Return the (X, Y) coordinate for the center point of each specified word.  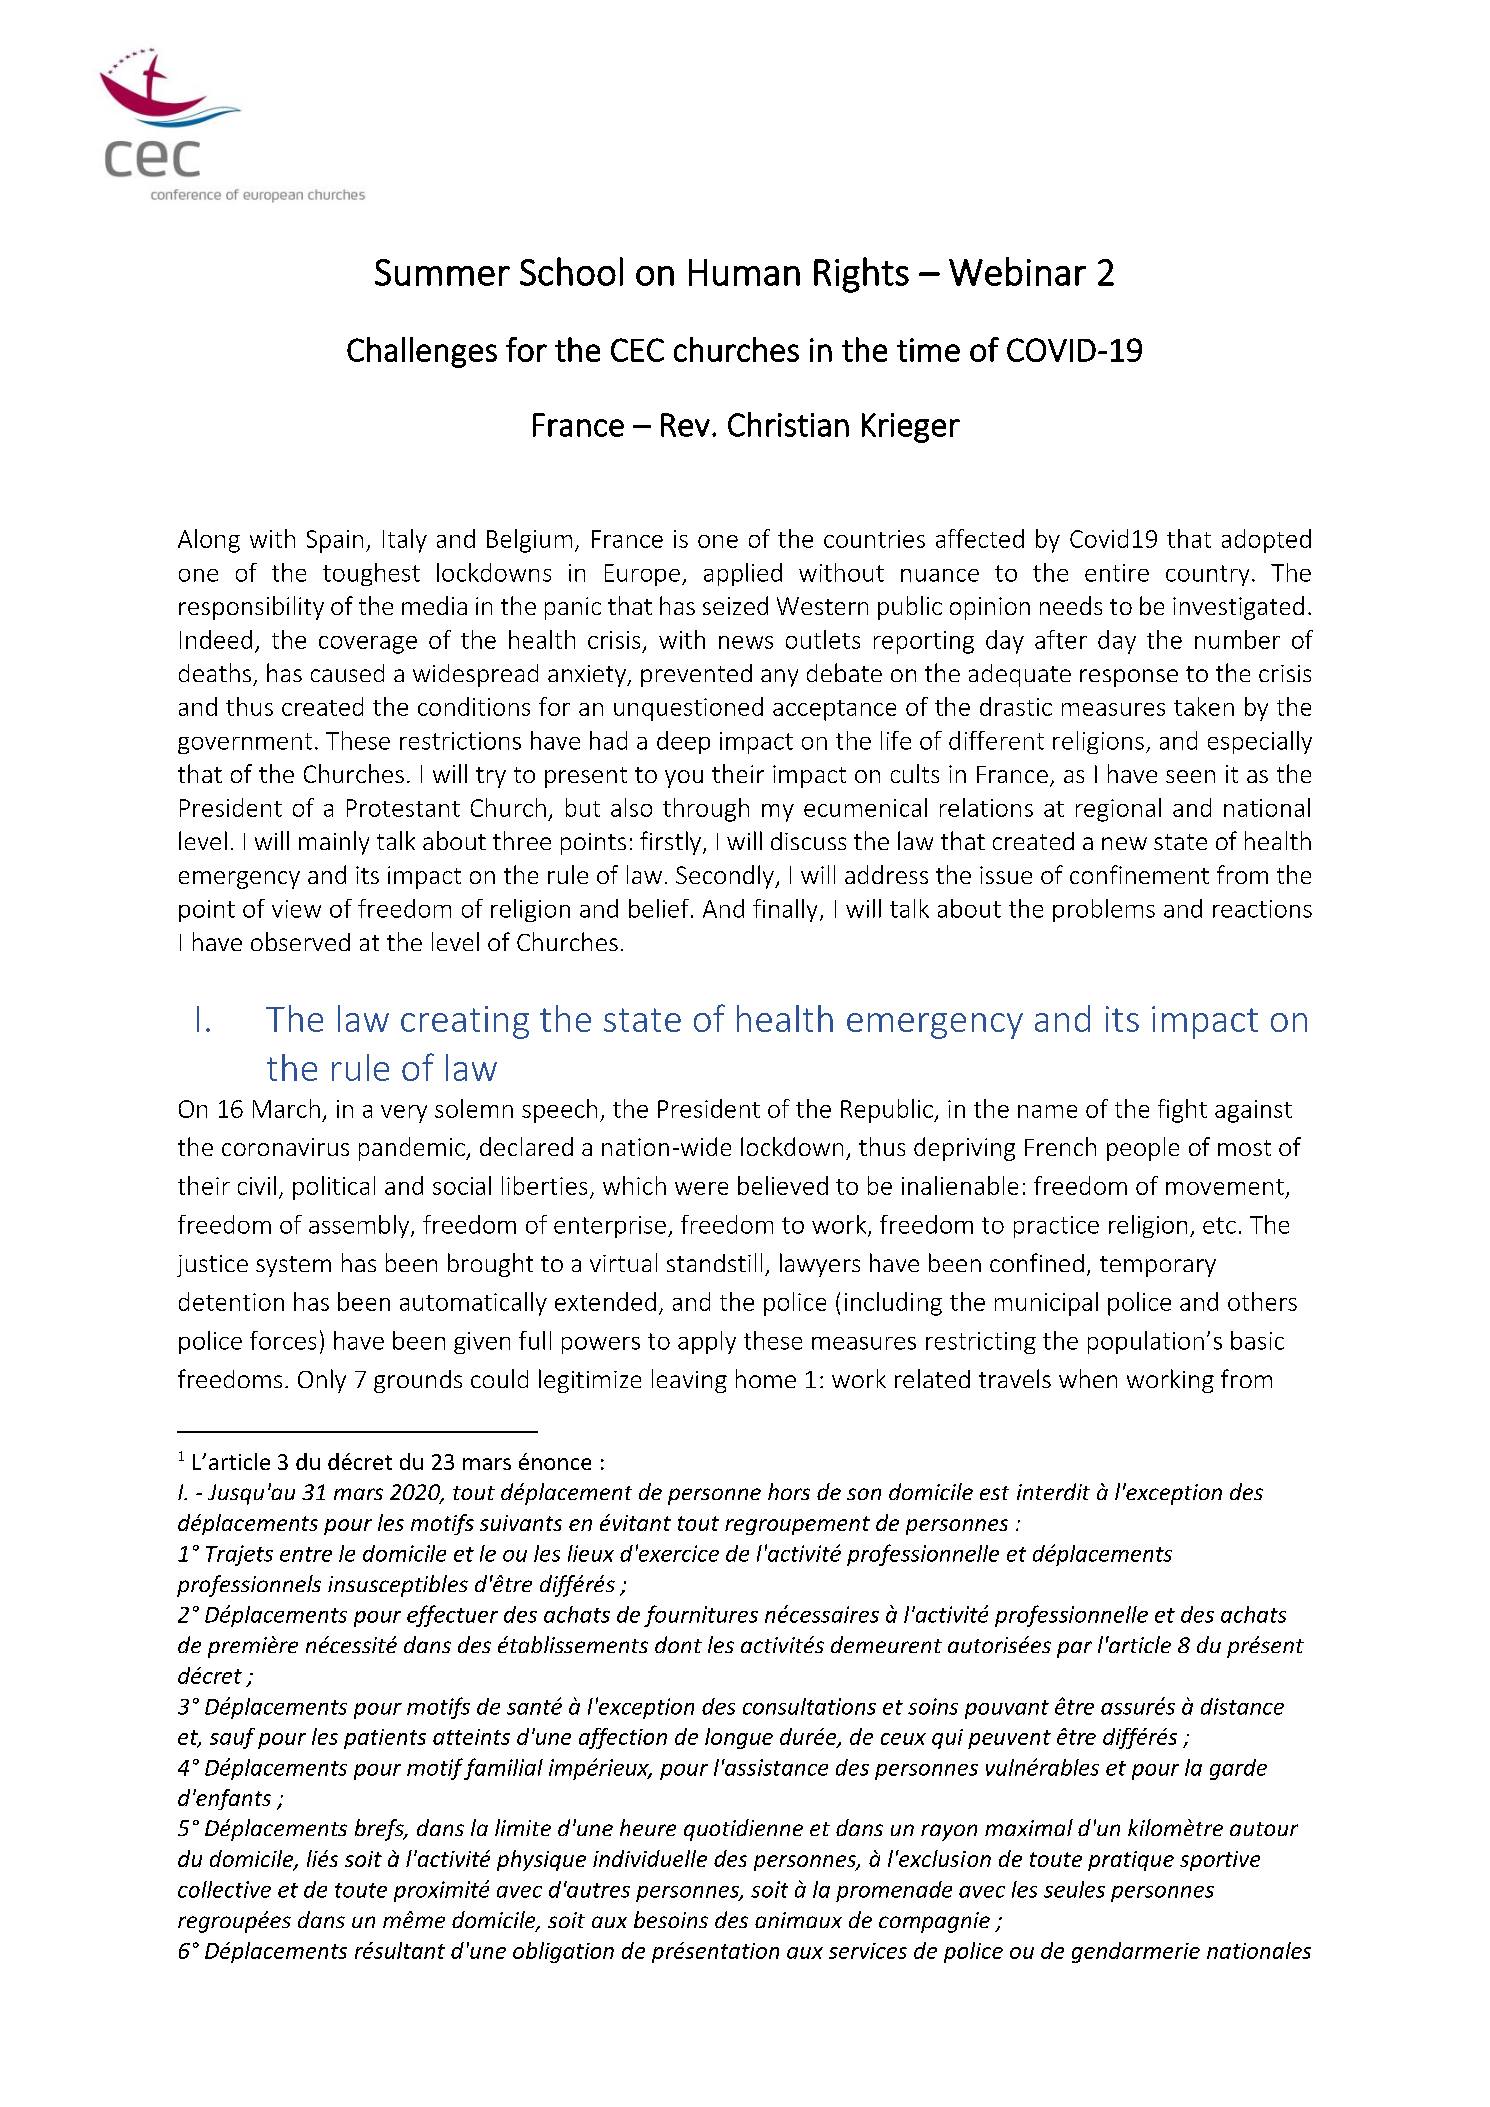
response (1129, 678)
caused (347, 673)
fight (1182, 1111)
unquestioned (688, 709)
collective (224, 1889)
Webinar (1017, 271)
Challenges (422, 352)
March (286, 1108)
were (701, 1188)
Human (744, 272)
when (1088, 1378)
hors (789, 1491)
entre (306, 1554)
